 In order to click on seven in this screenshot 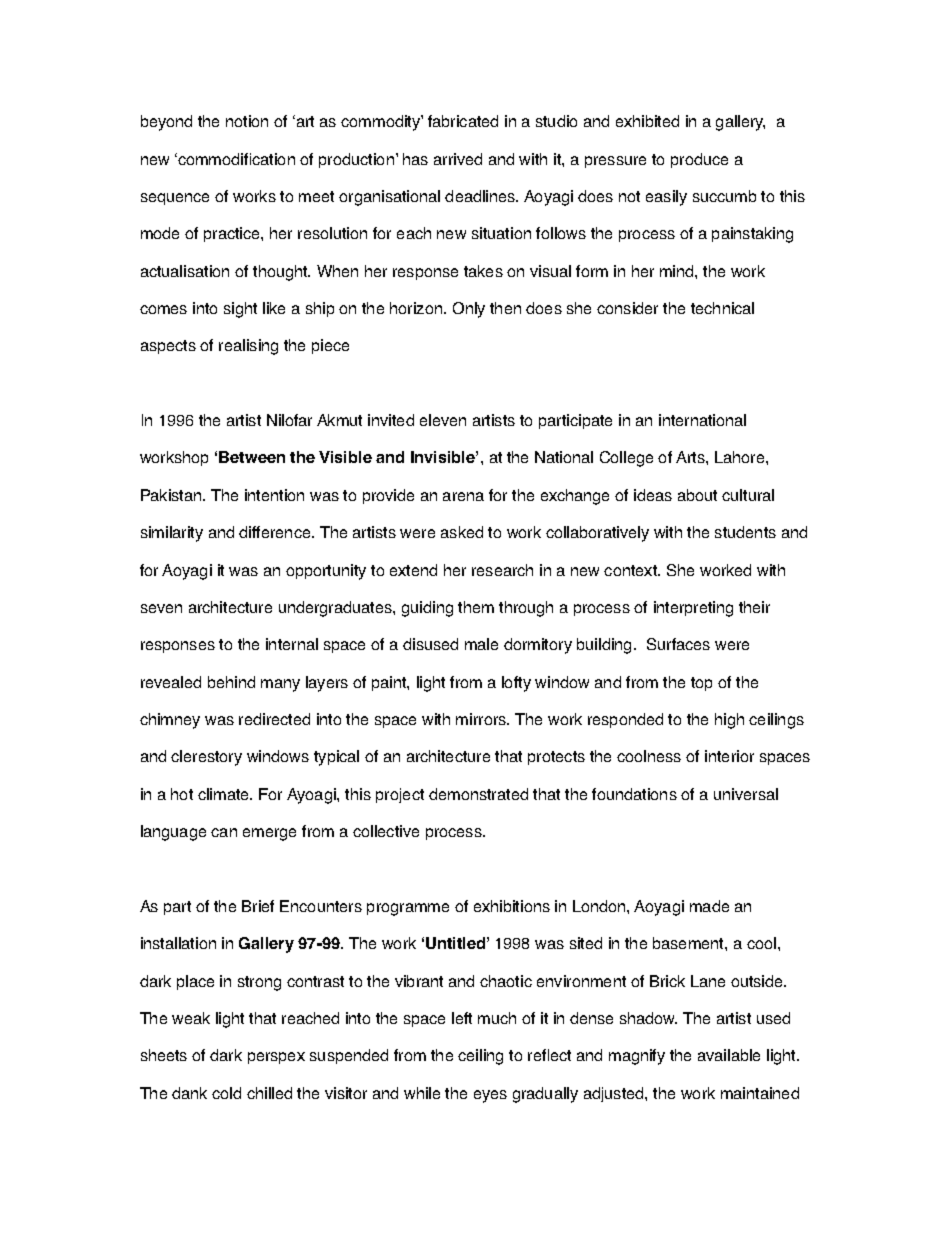, I will do `click(161, 608)`.
